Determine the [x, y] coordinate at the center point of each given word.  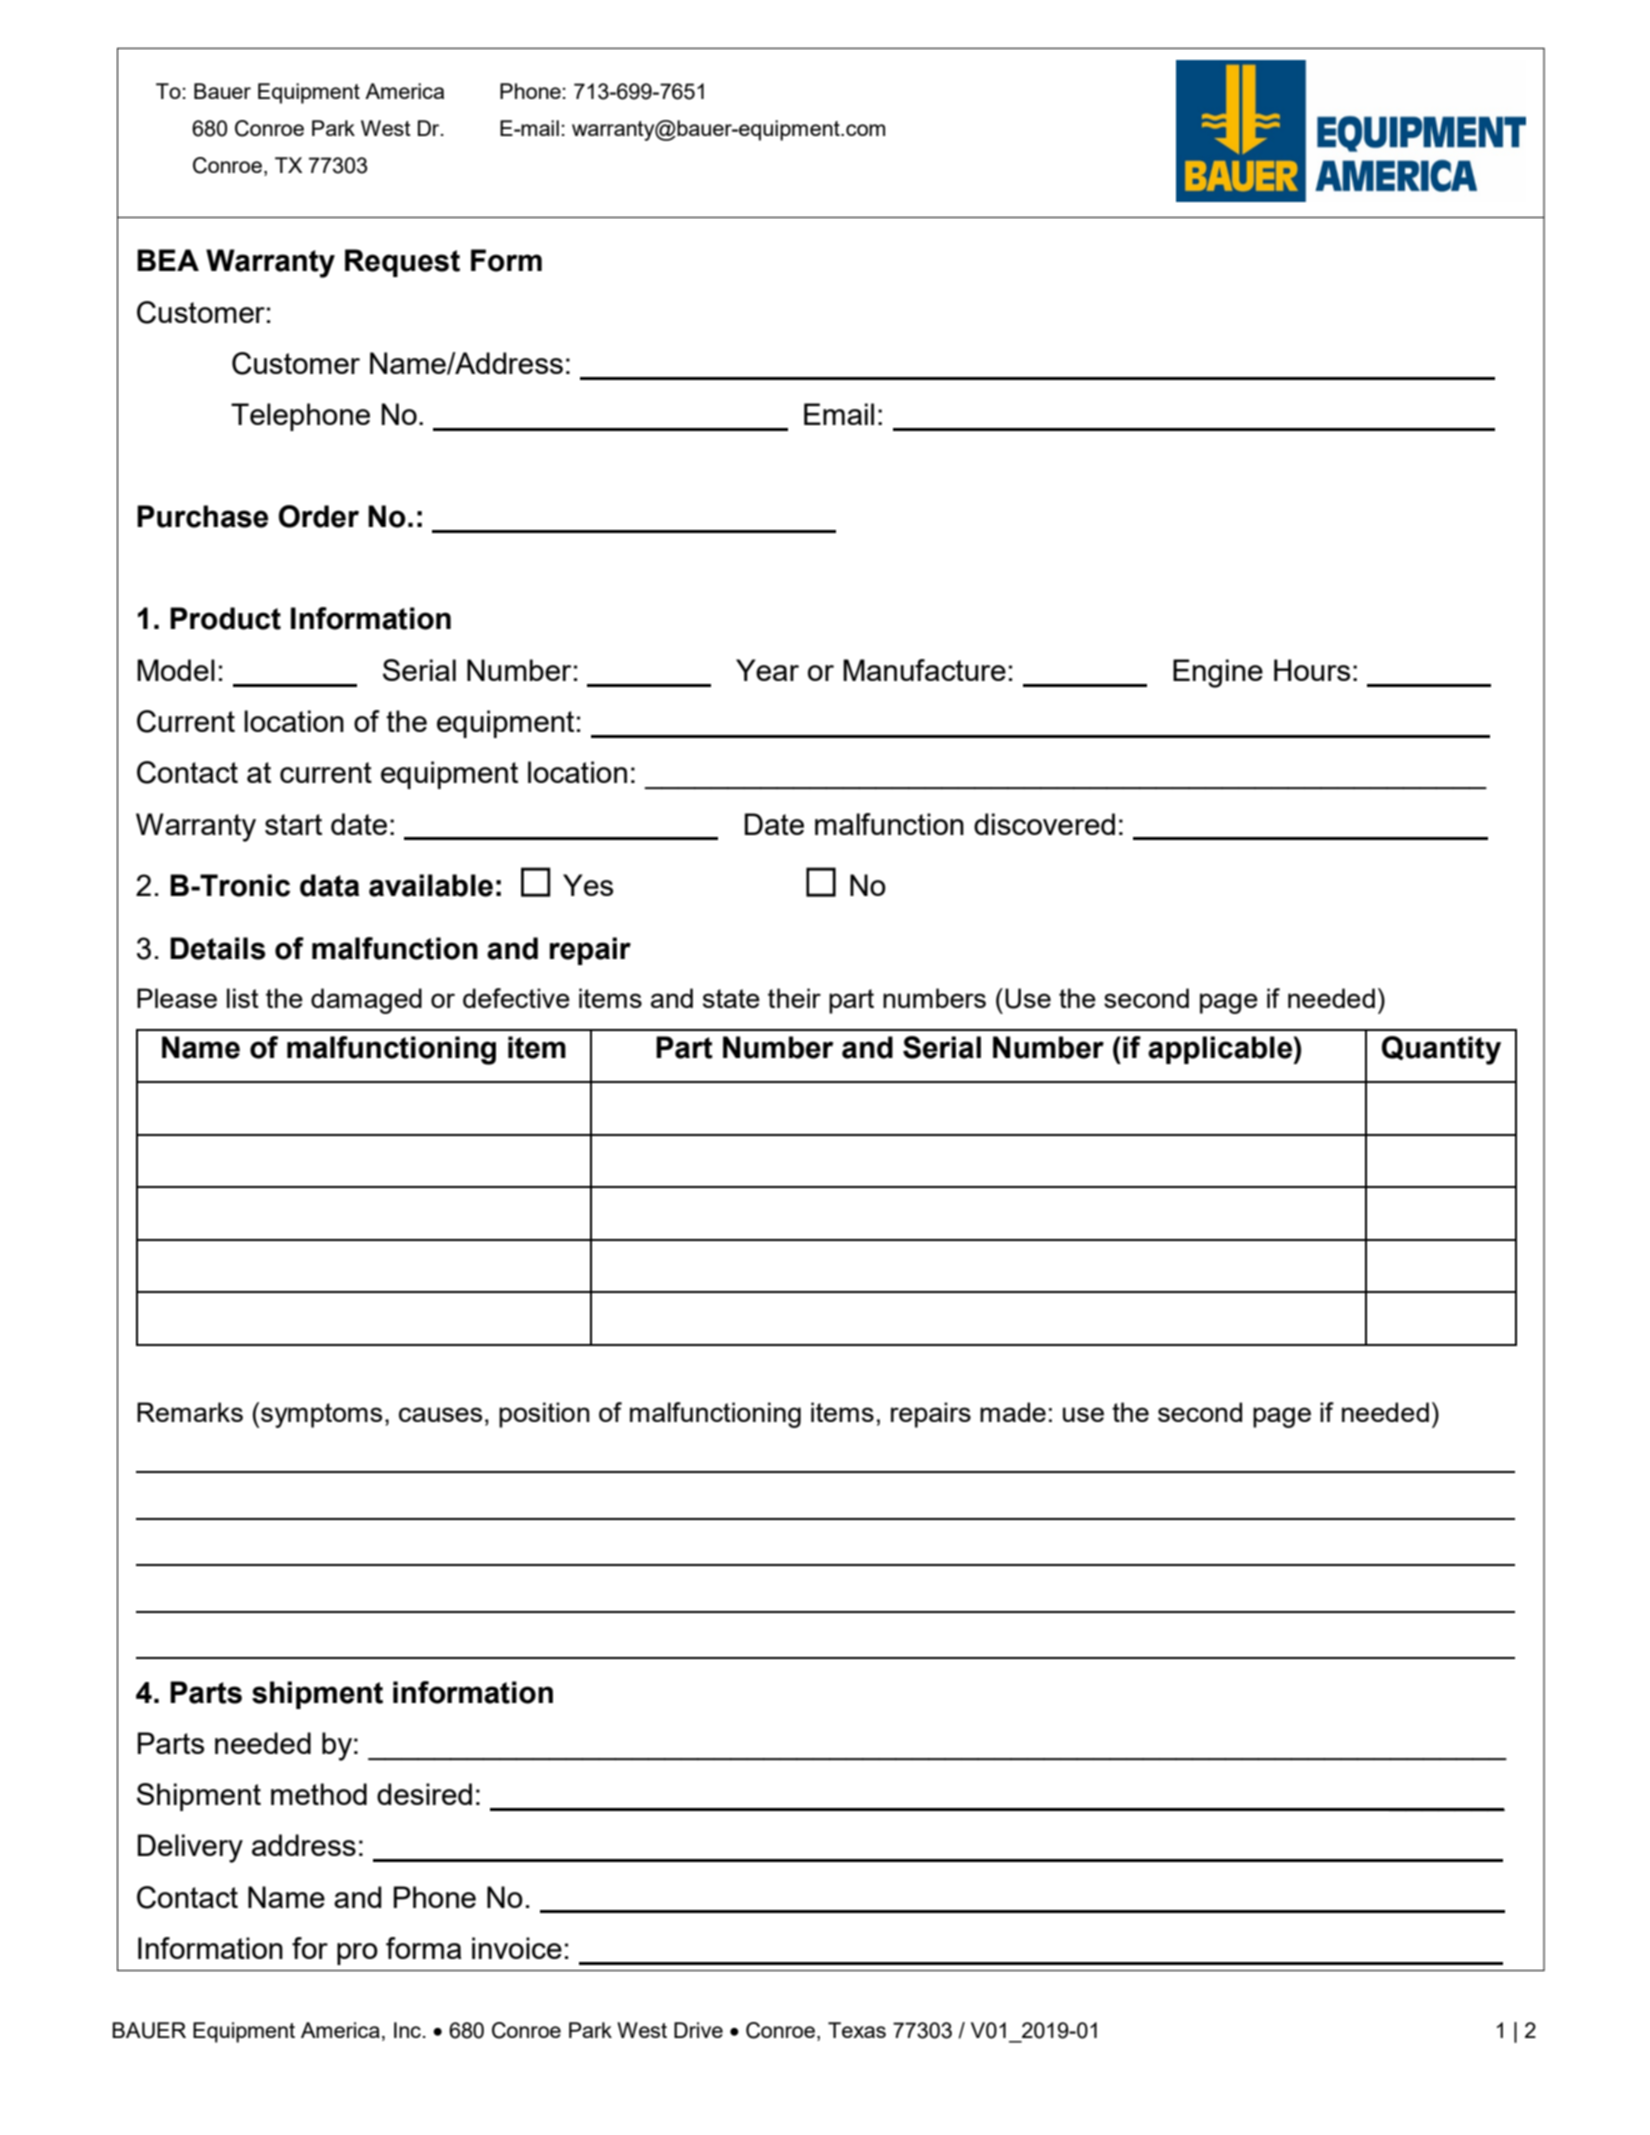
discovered [1044, 824]
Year [767, 670]
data [329, 885]
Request [402, 263]
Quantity [1441, 1050]
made [1013, 1412]
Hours [1312, 670]
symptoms [321, 1415]
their [794, 998]
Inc [407, 2030]
